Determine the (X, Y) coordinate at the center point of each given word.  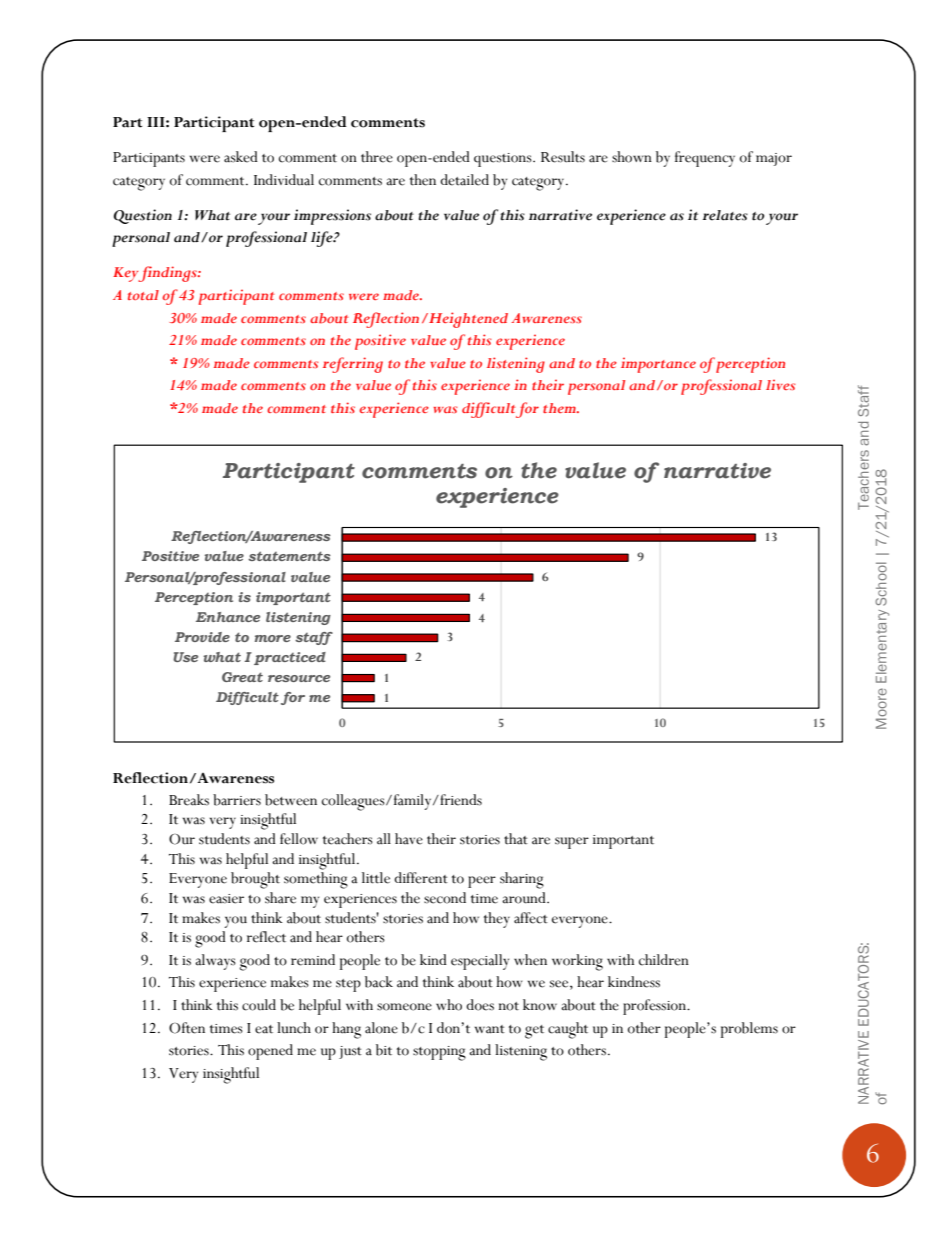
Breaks (189, 800)
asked (241, 157)
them (560, 408)
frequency (705, 159)
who (449, 1005)
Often (187, 1028)
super (572, 843)
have (409, 839)
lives (780, 384)
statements (289, 556)
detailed (464, 180)
